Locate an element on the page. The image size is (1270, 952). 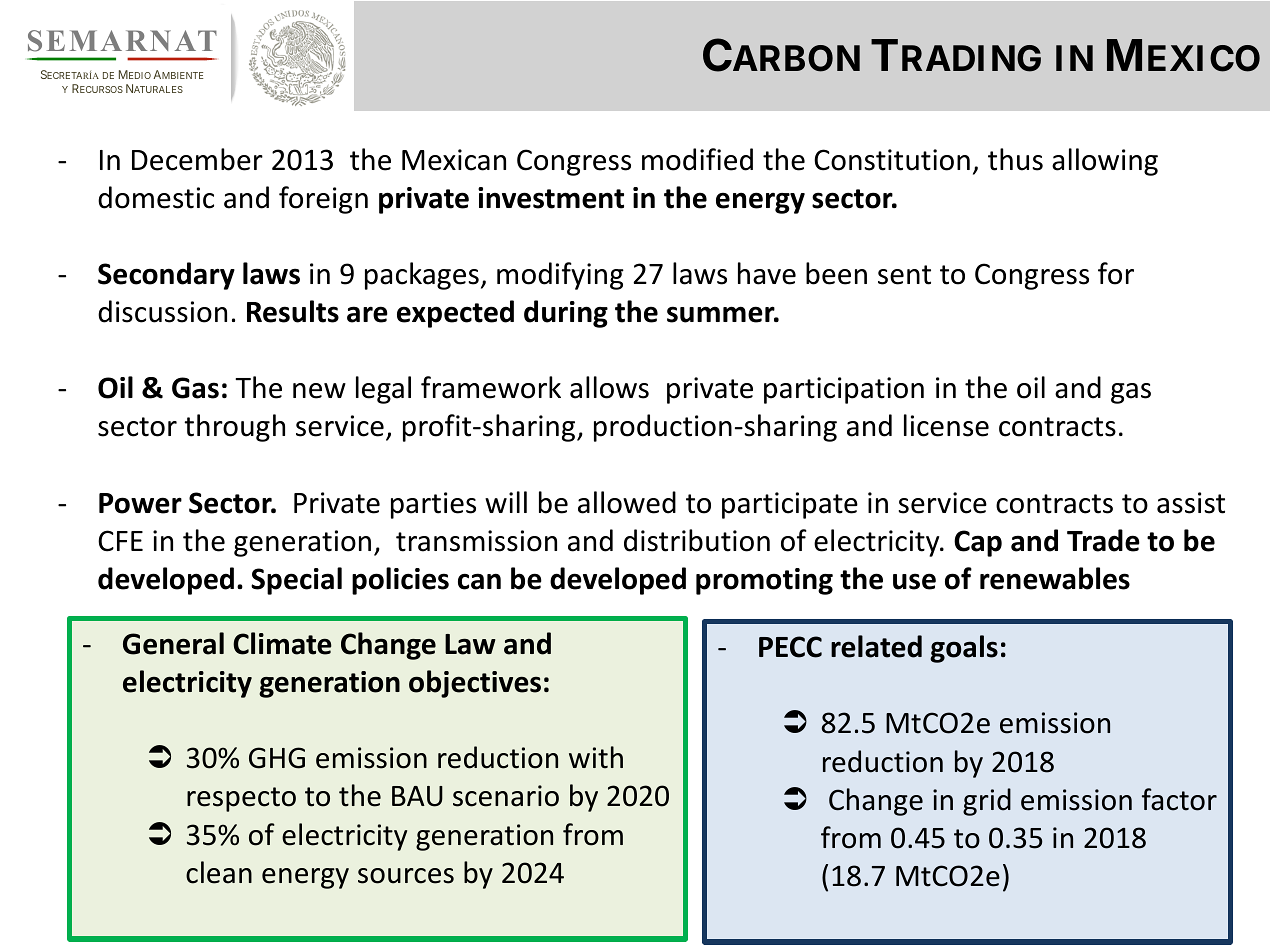
clean is located at coordinates (219, 872).
